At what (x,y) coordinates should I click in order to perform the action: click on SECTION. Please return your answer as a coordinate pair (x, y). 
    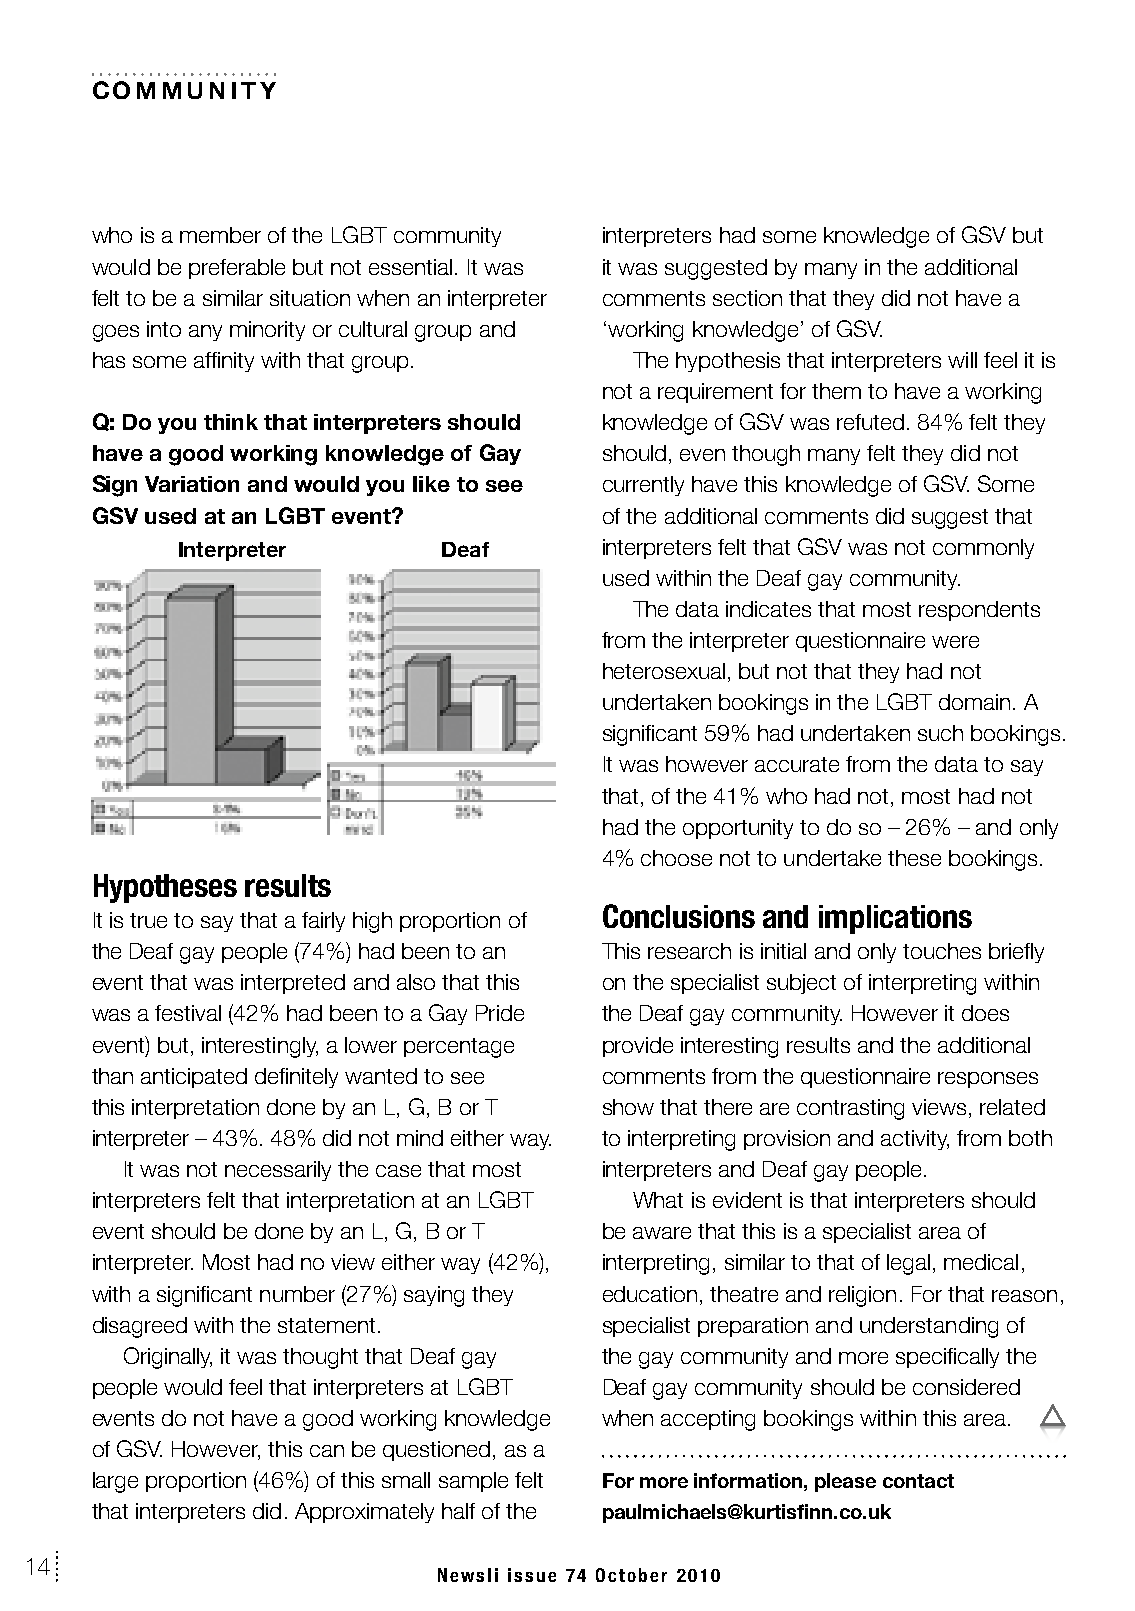
    Looking at the image, I should click on (747, 298).
